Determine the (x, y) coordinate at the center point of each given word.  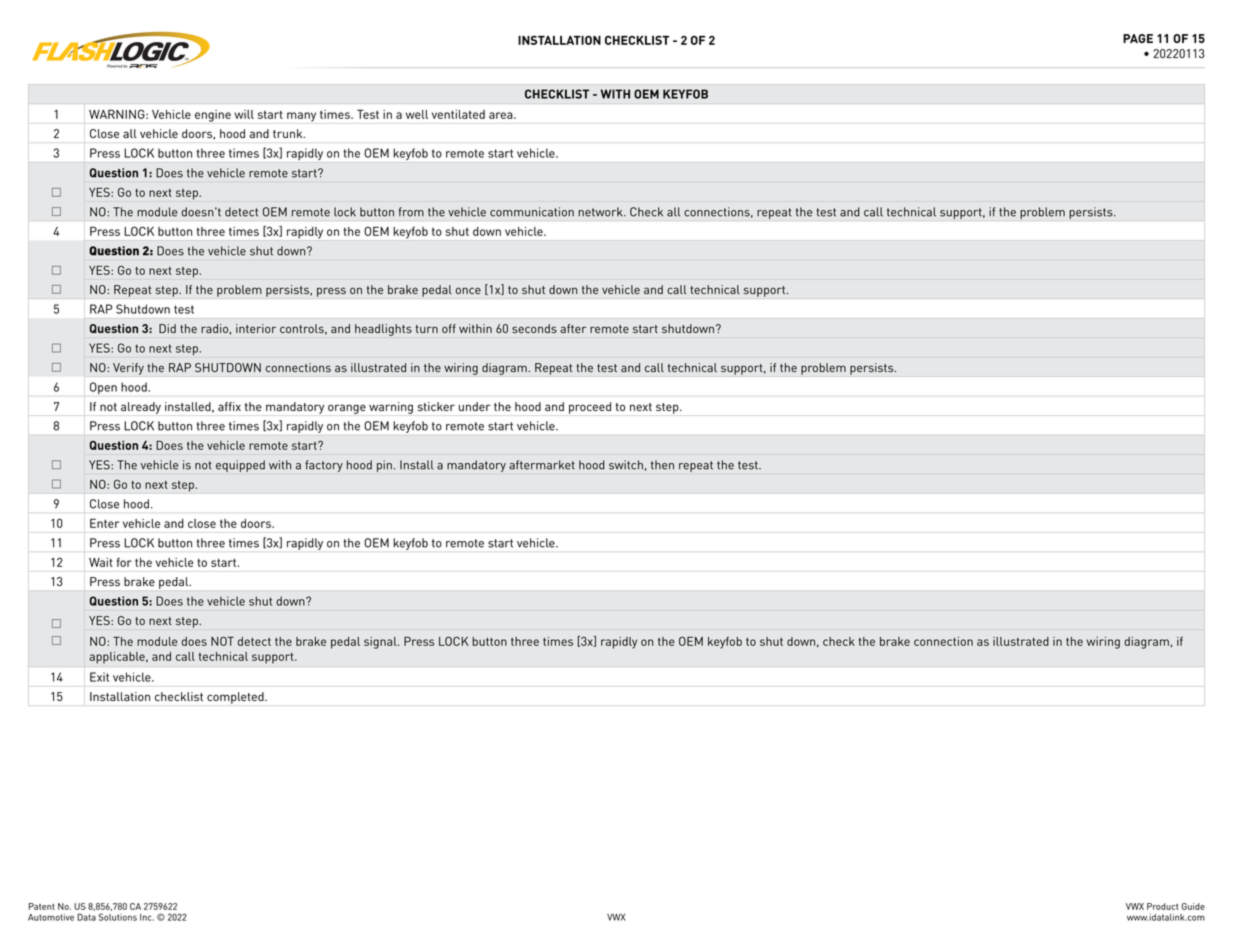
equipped (240, 466)
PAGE (1138, 38)
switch (626, 465)
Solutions (118, 917)
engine (213, 116)
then (662, 465)
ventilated (458, 114)
